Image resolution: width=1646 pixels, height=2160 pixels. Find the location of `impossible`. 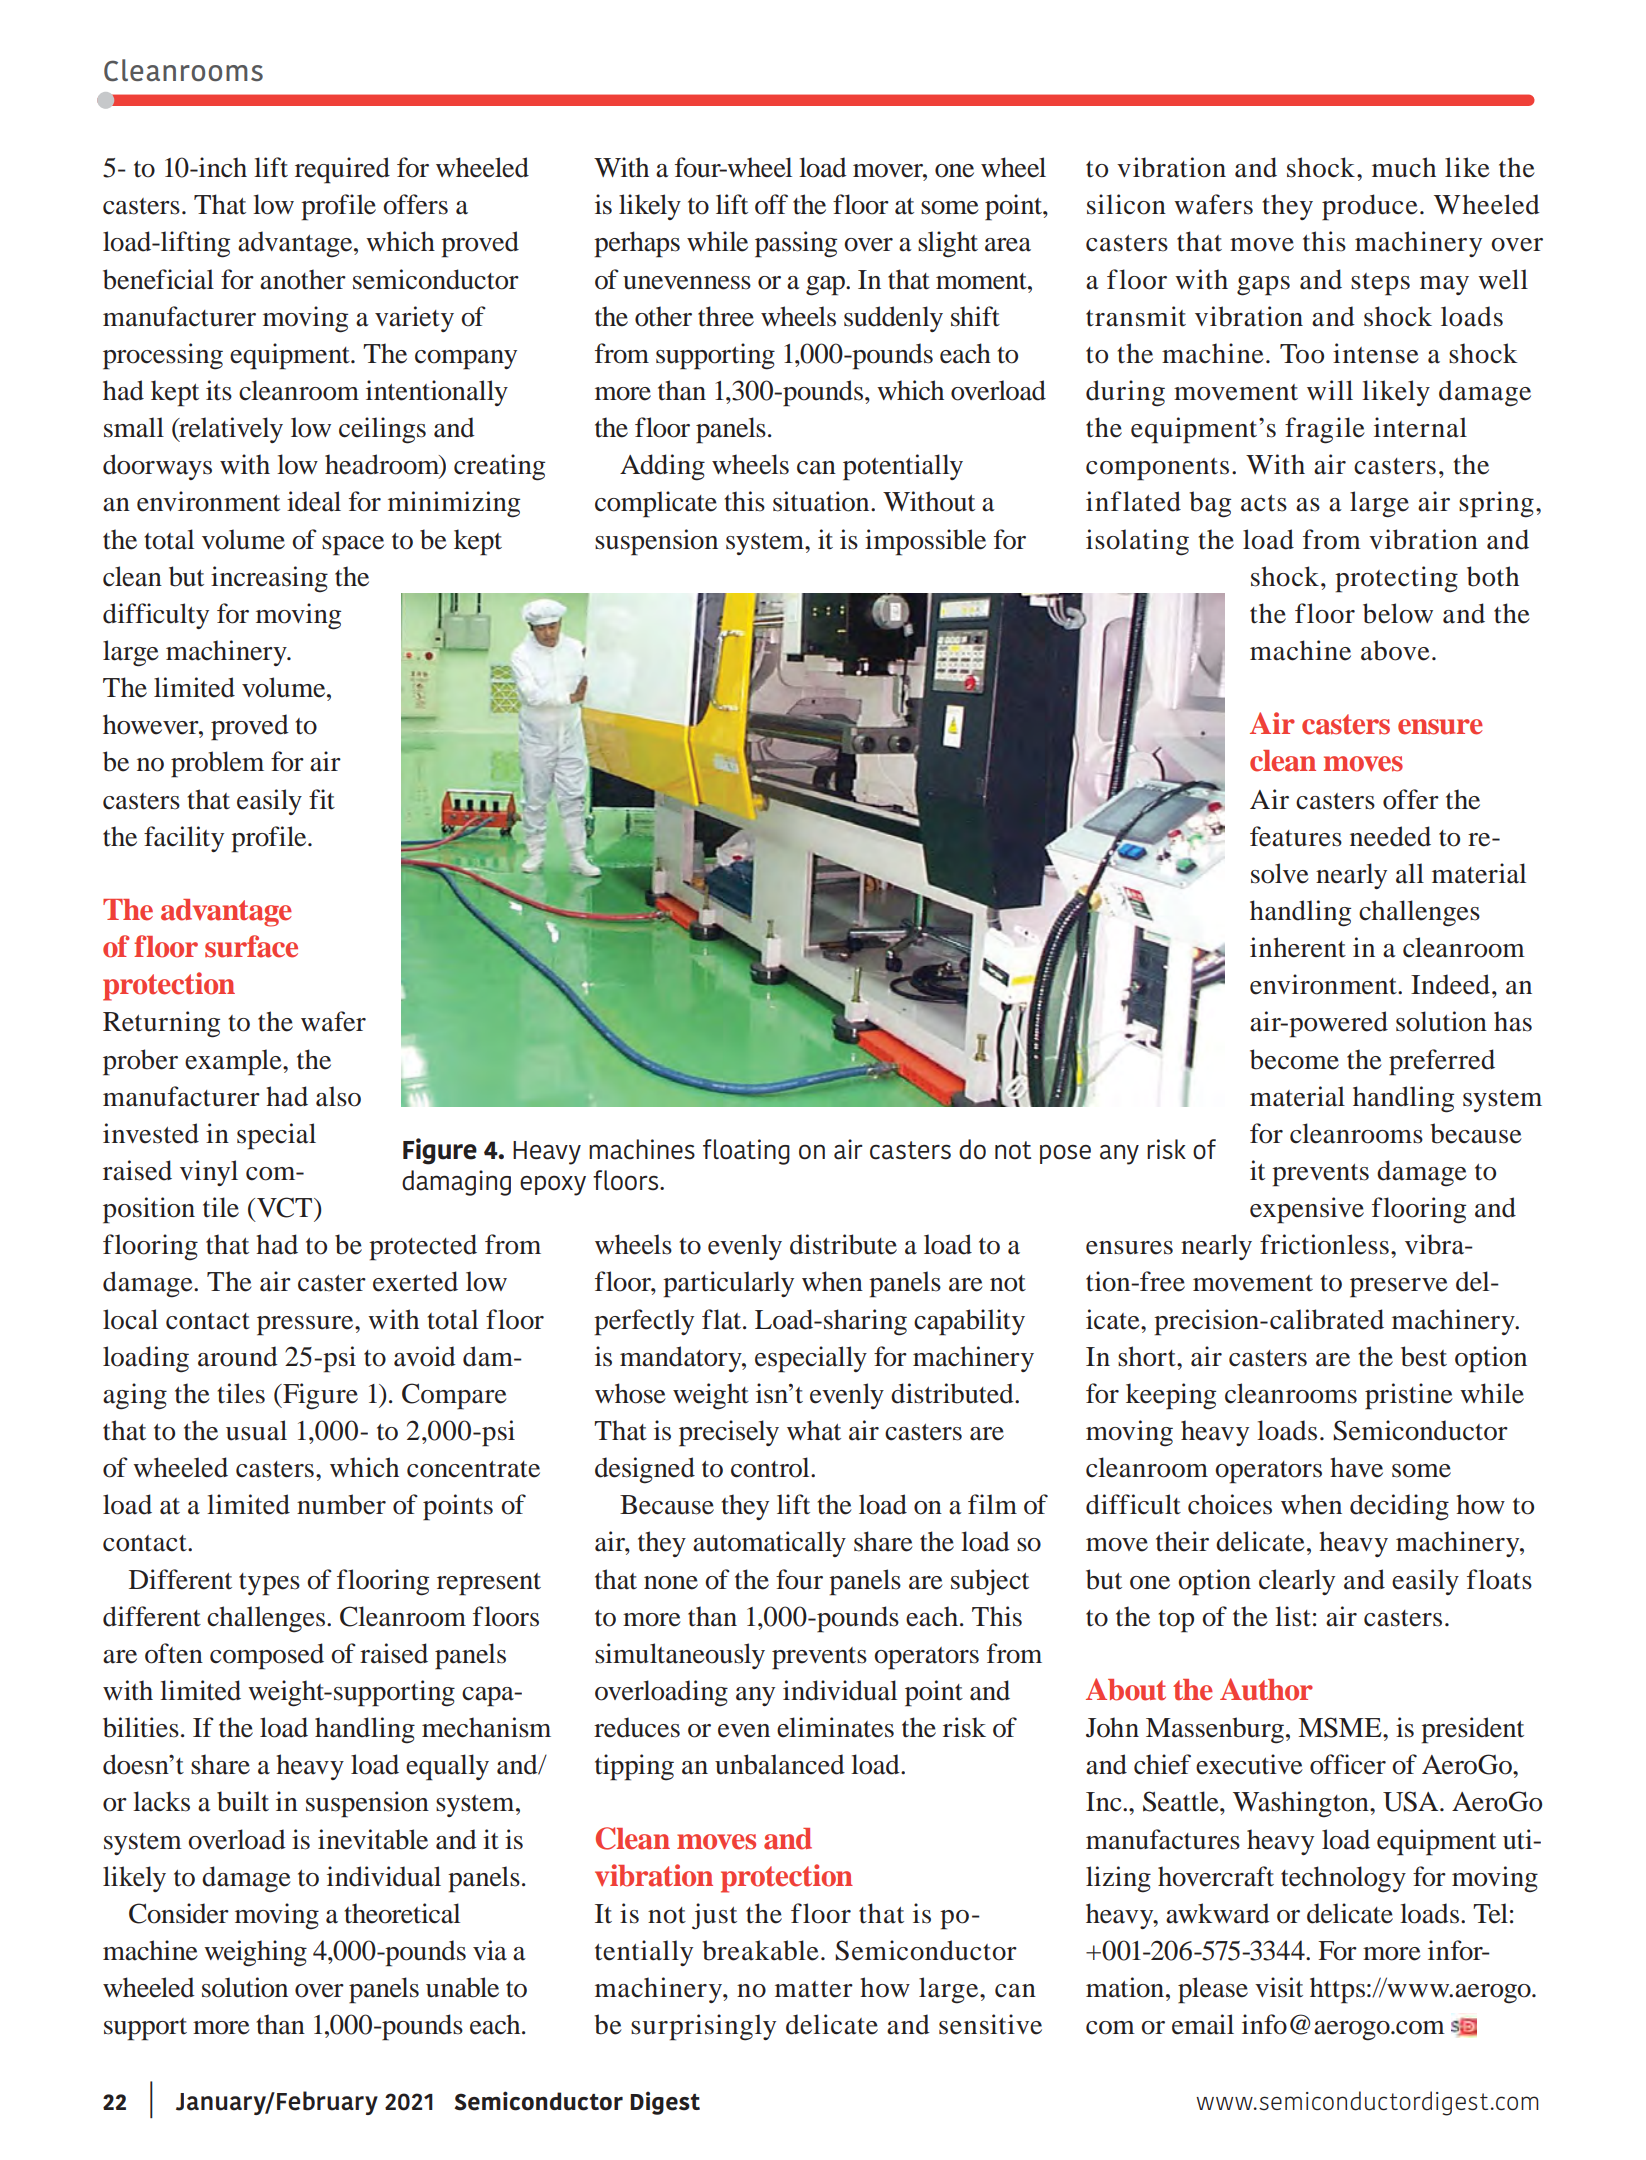

impossible is located at coordinates (925, 542).
